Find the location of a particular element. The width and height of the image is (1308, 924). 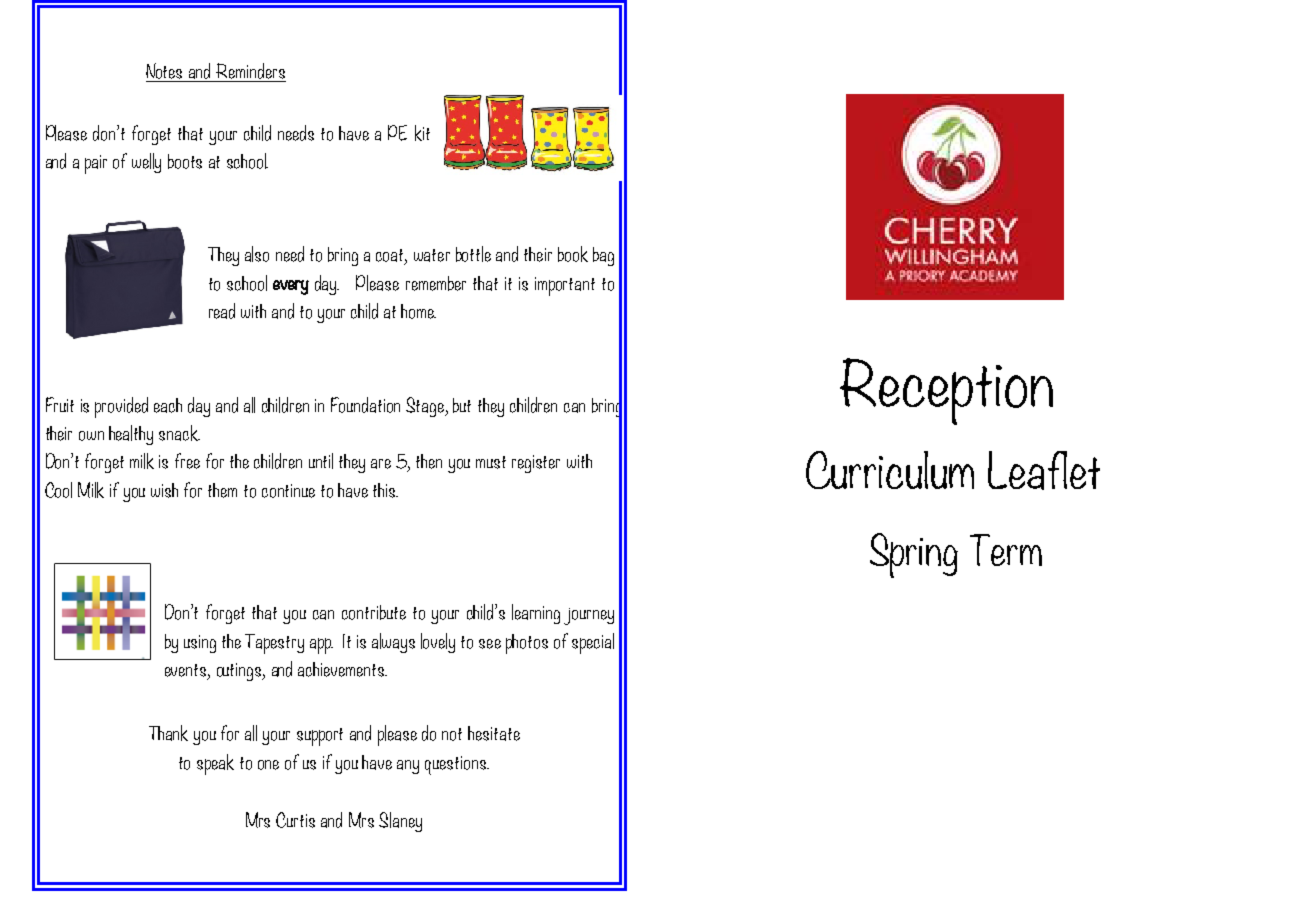

important is located at coordinates (565, 286).
